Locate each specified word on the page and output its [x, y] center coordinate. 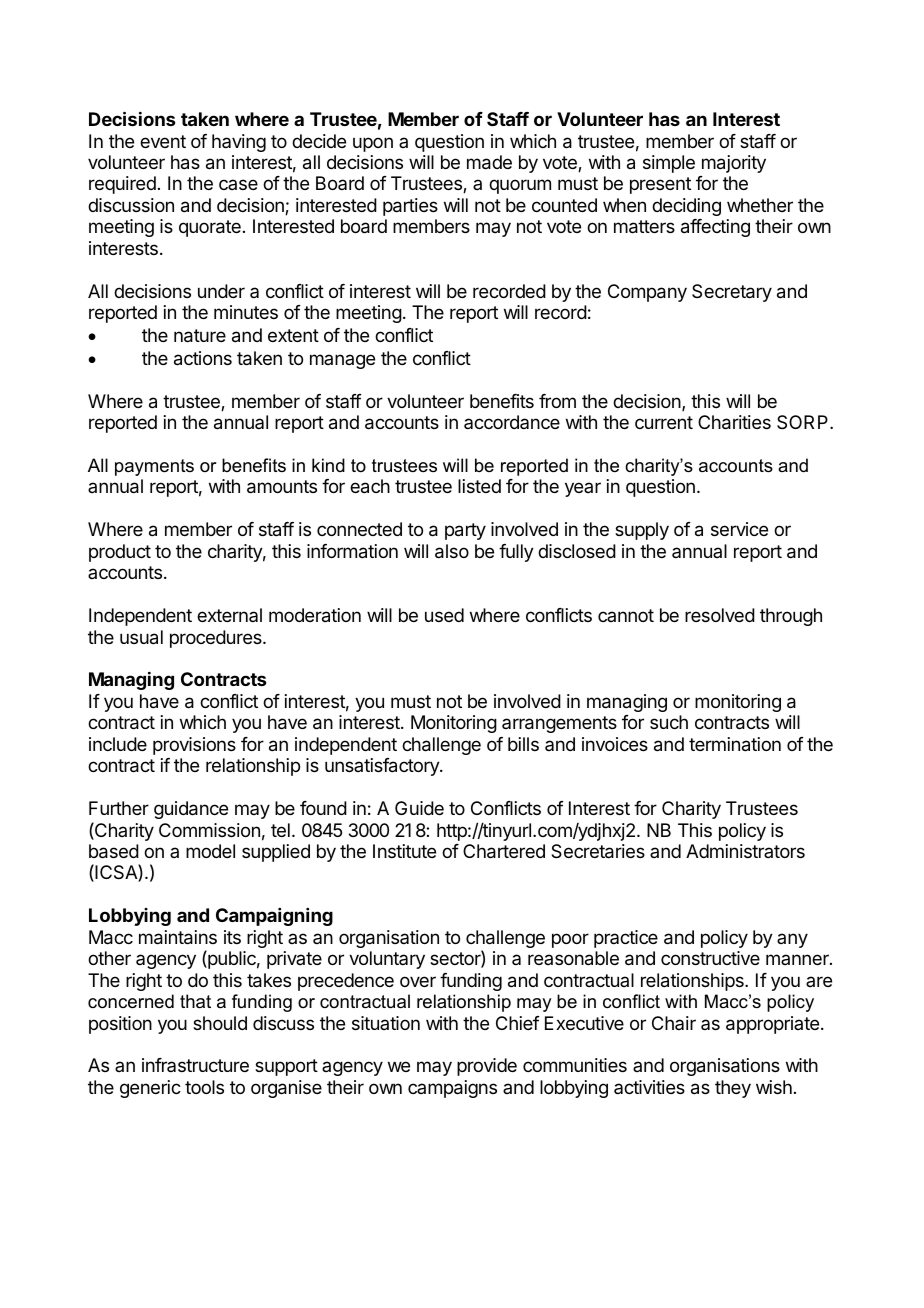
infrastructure [195, 1065]
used [444, 615]
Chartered [504, 851]
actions [203, 358]
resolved [720, 615]
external [229, 615]
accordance [512, 422]
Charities [734, 422]
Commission [209, 830]
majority [734, 164]
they [733, 1089]
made [489, 162]
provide [487, 1067]
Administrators [745, 851]
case [238, 184]
